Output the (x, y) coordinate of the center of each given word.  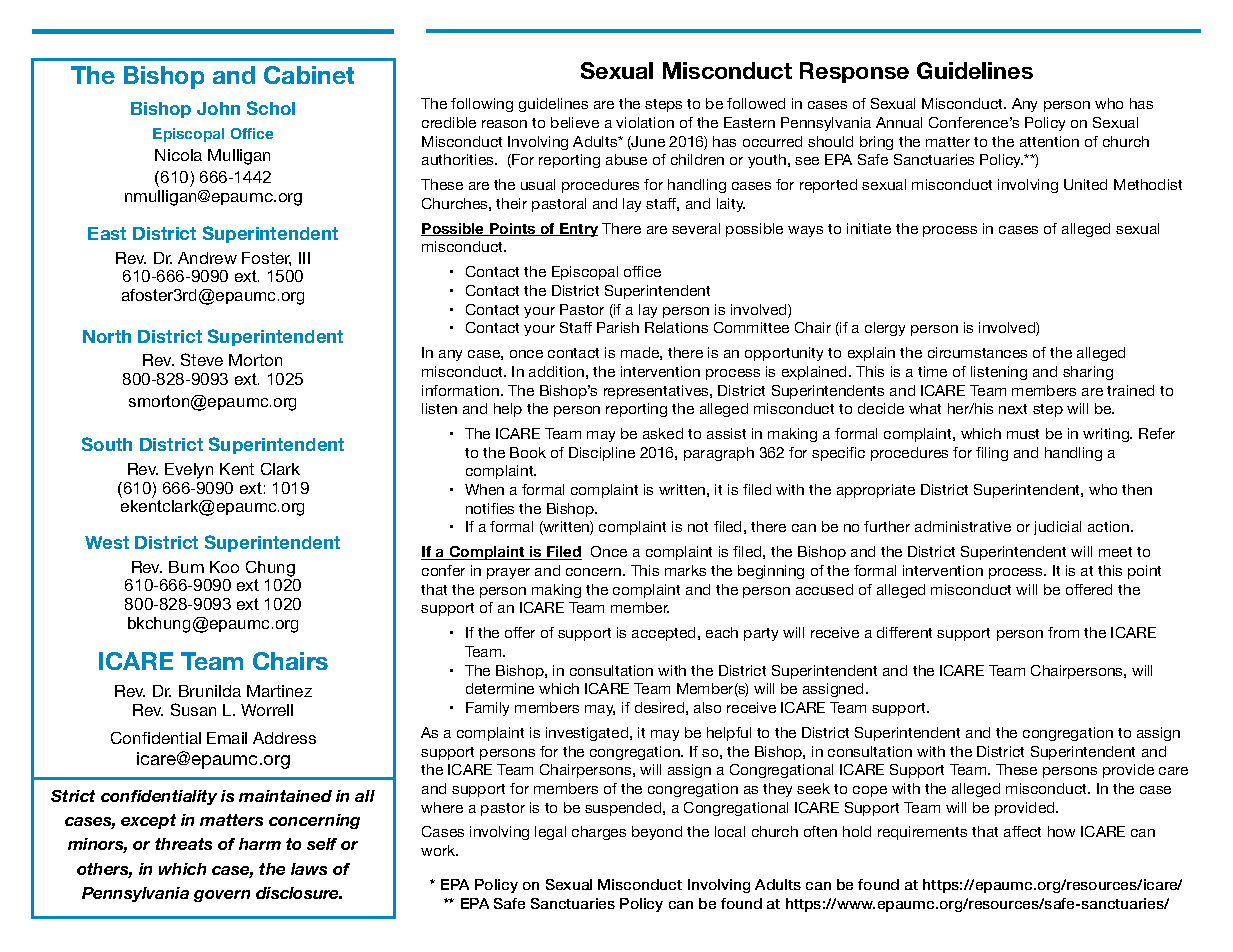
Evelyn (189, 471)
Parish (618, 327)
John (218, 108)
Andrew (207, 258)
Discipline (602, 454)
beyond (657, 833)
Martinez (279, 691)
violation (645, 122)
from (1063, 632)
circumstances (977, 352)
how (1061, 831)
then (1137, 489)
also (707, 707)
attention (1049, 141)
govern (222, 896)
